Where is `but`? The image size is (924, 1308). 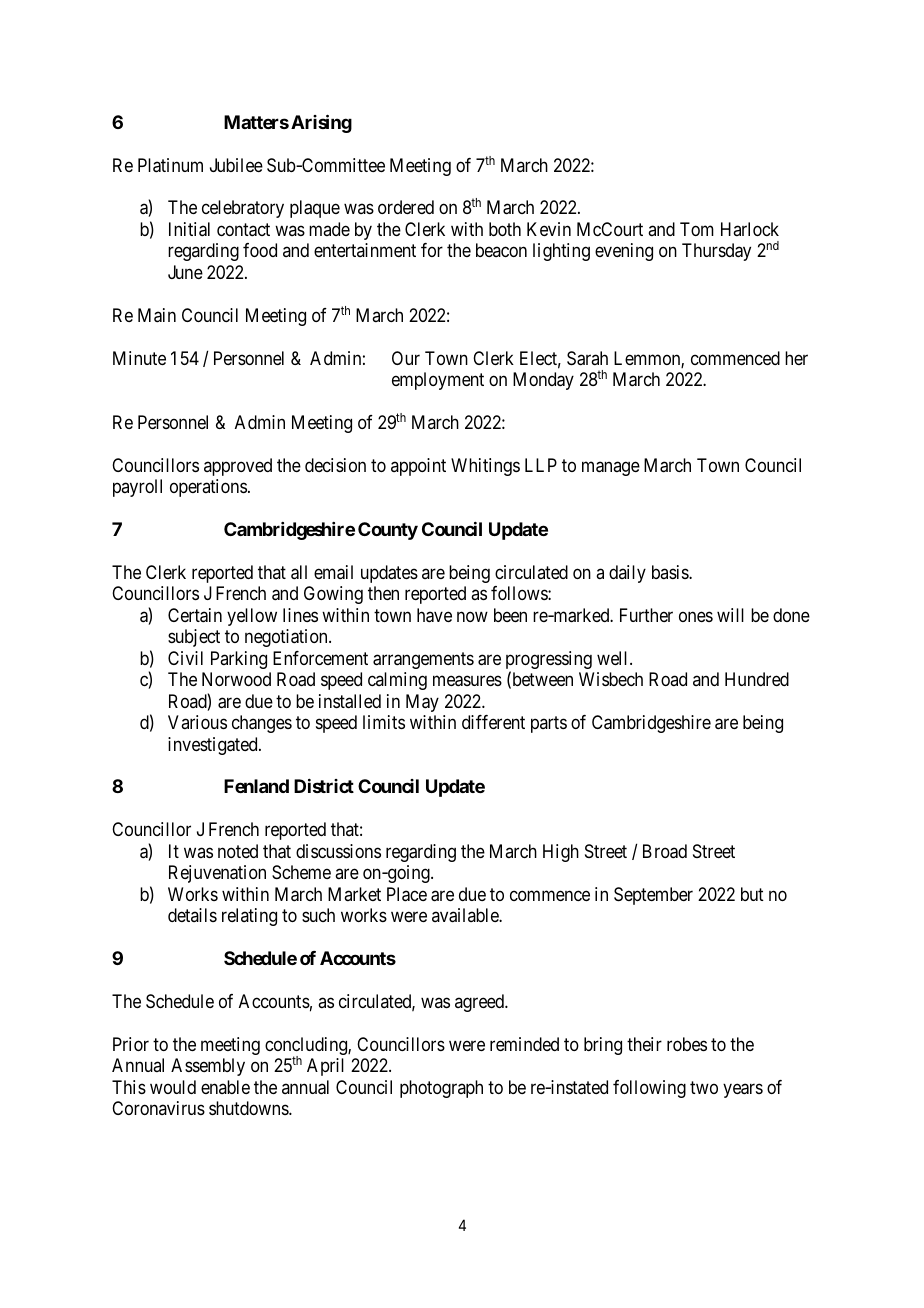 but is located at coordinates (752, 894).
